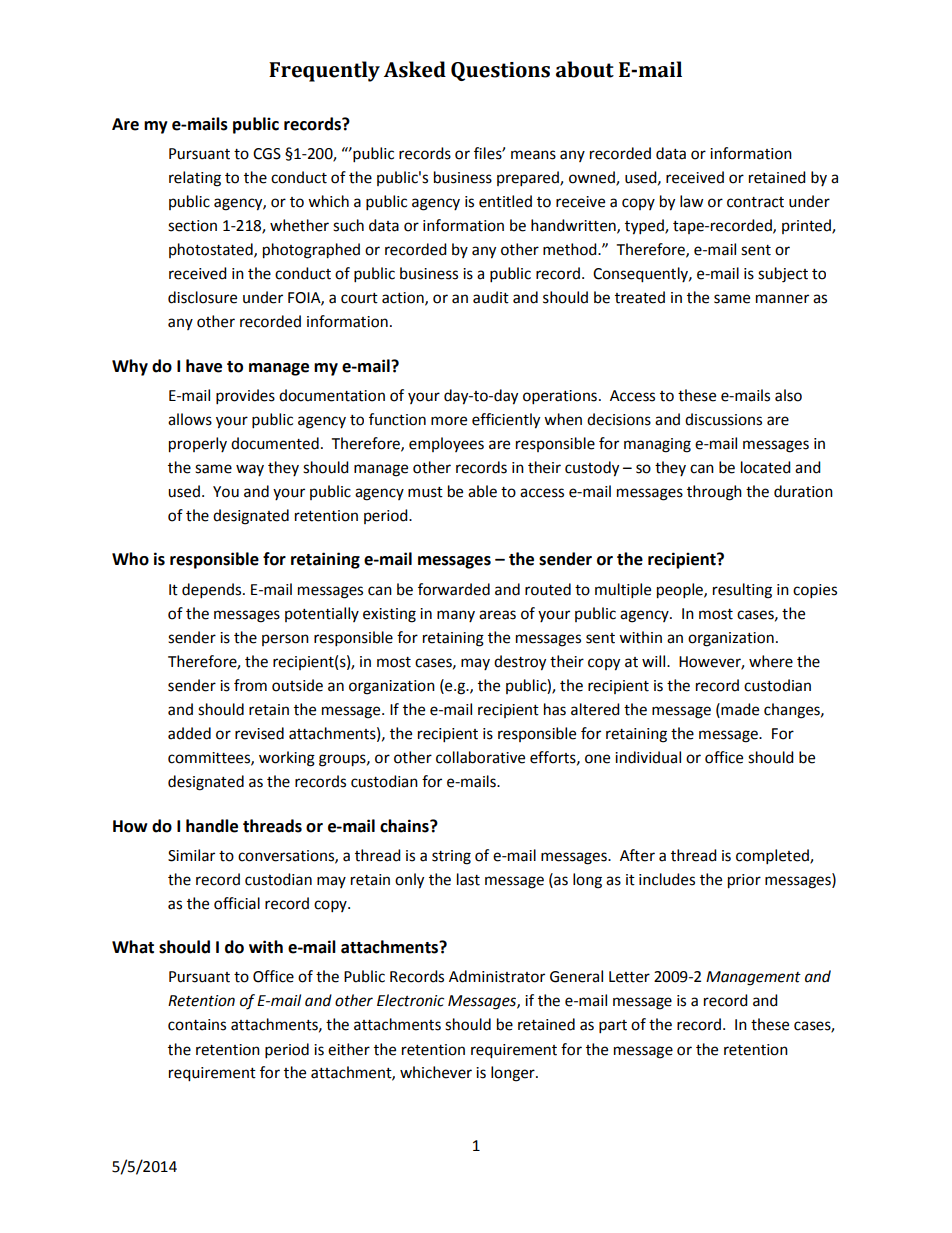 The width and height of the page is (952, 1233). I want to click on added, so click(189, 733).
